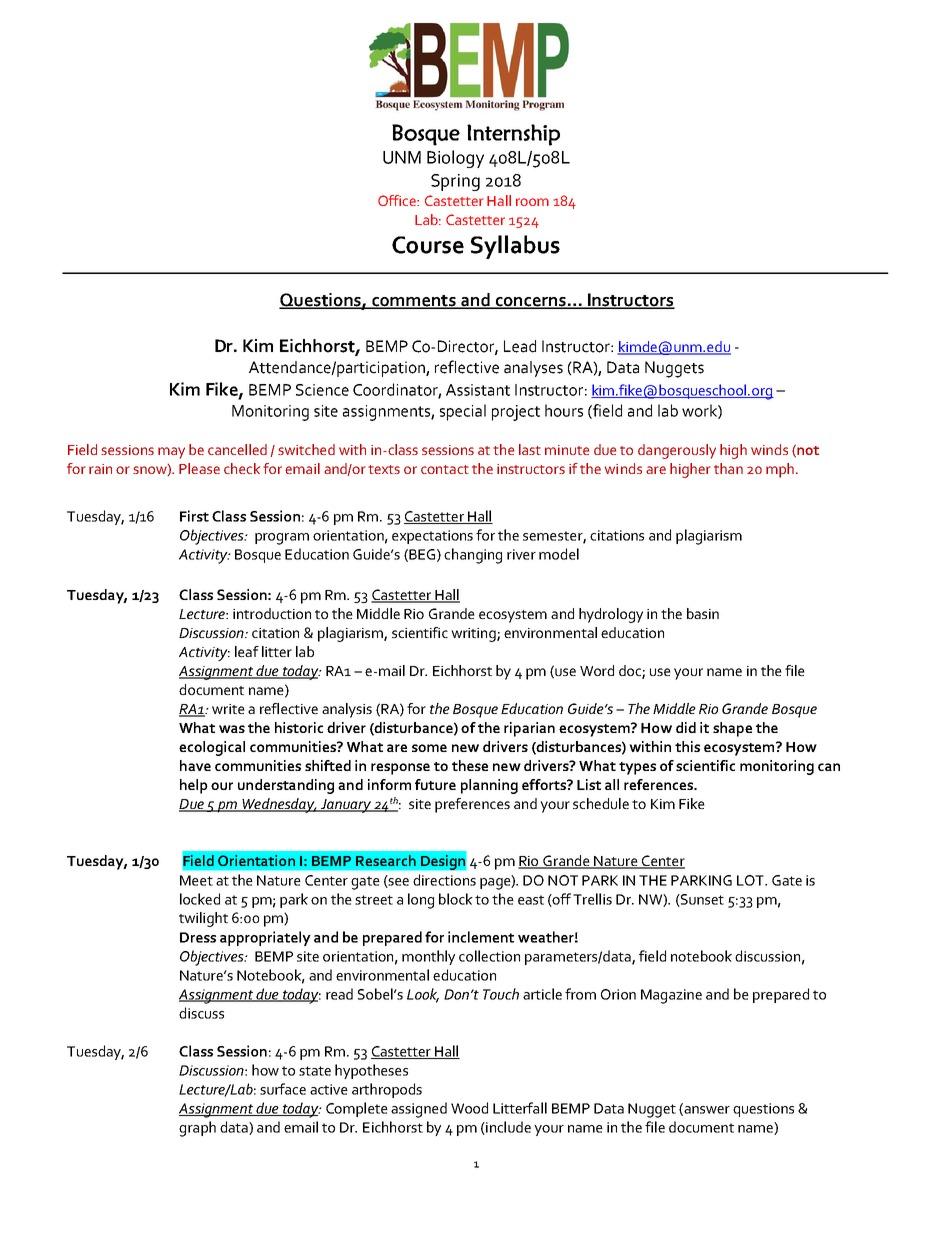 This page has width=952, height=1233. What do you see at coordinates (532, 202) in the page?
I see `room` at bounding box center [532, 202].
